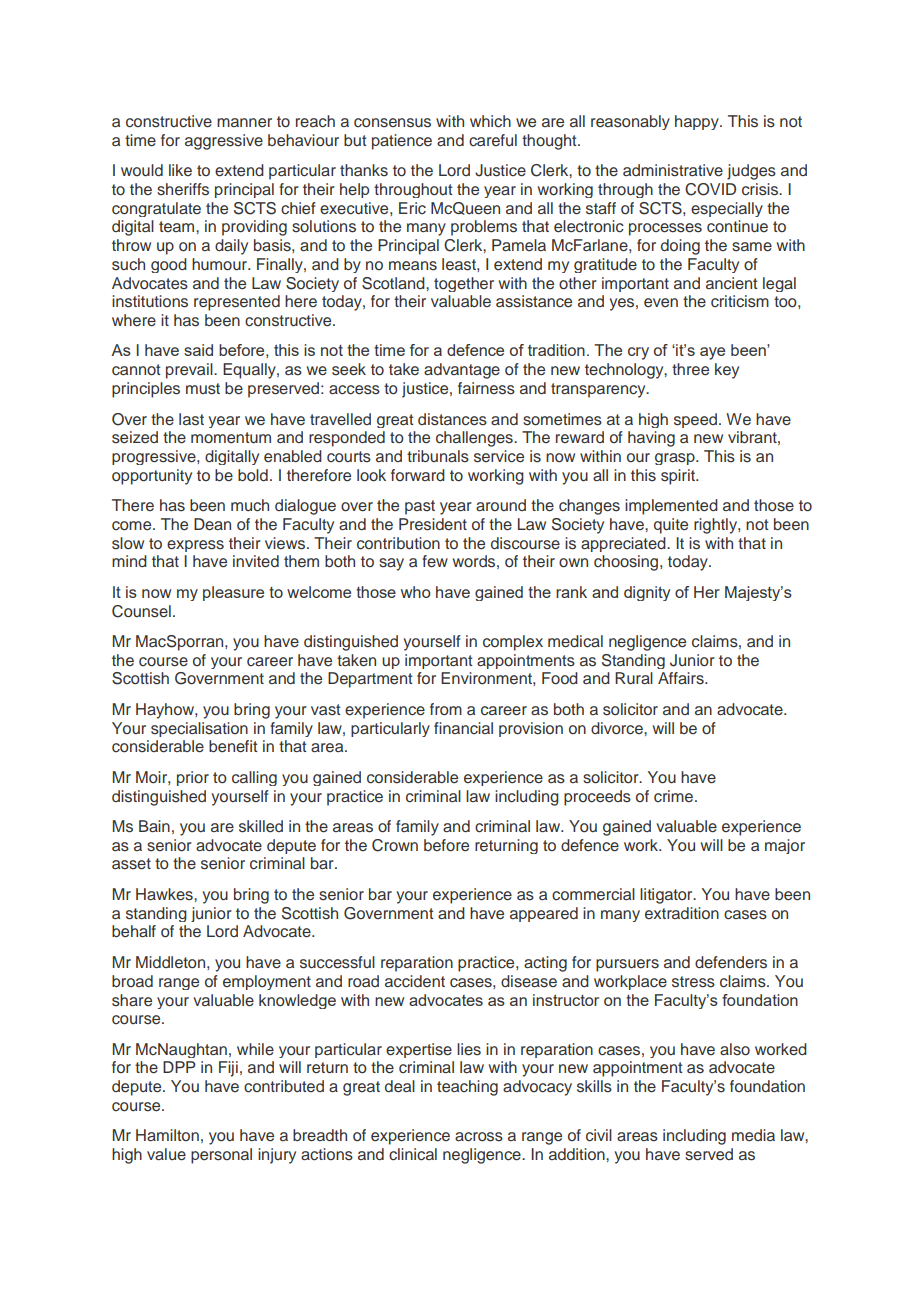  Describe the element at coordinates (233, 593) in the document. I see `pleasure` at that location.
